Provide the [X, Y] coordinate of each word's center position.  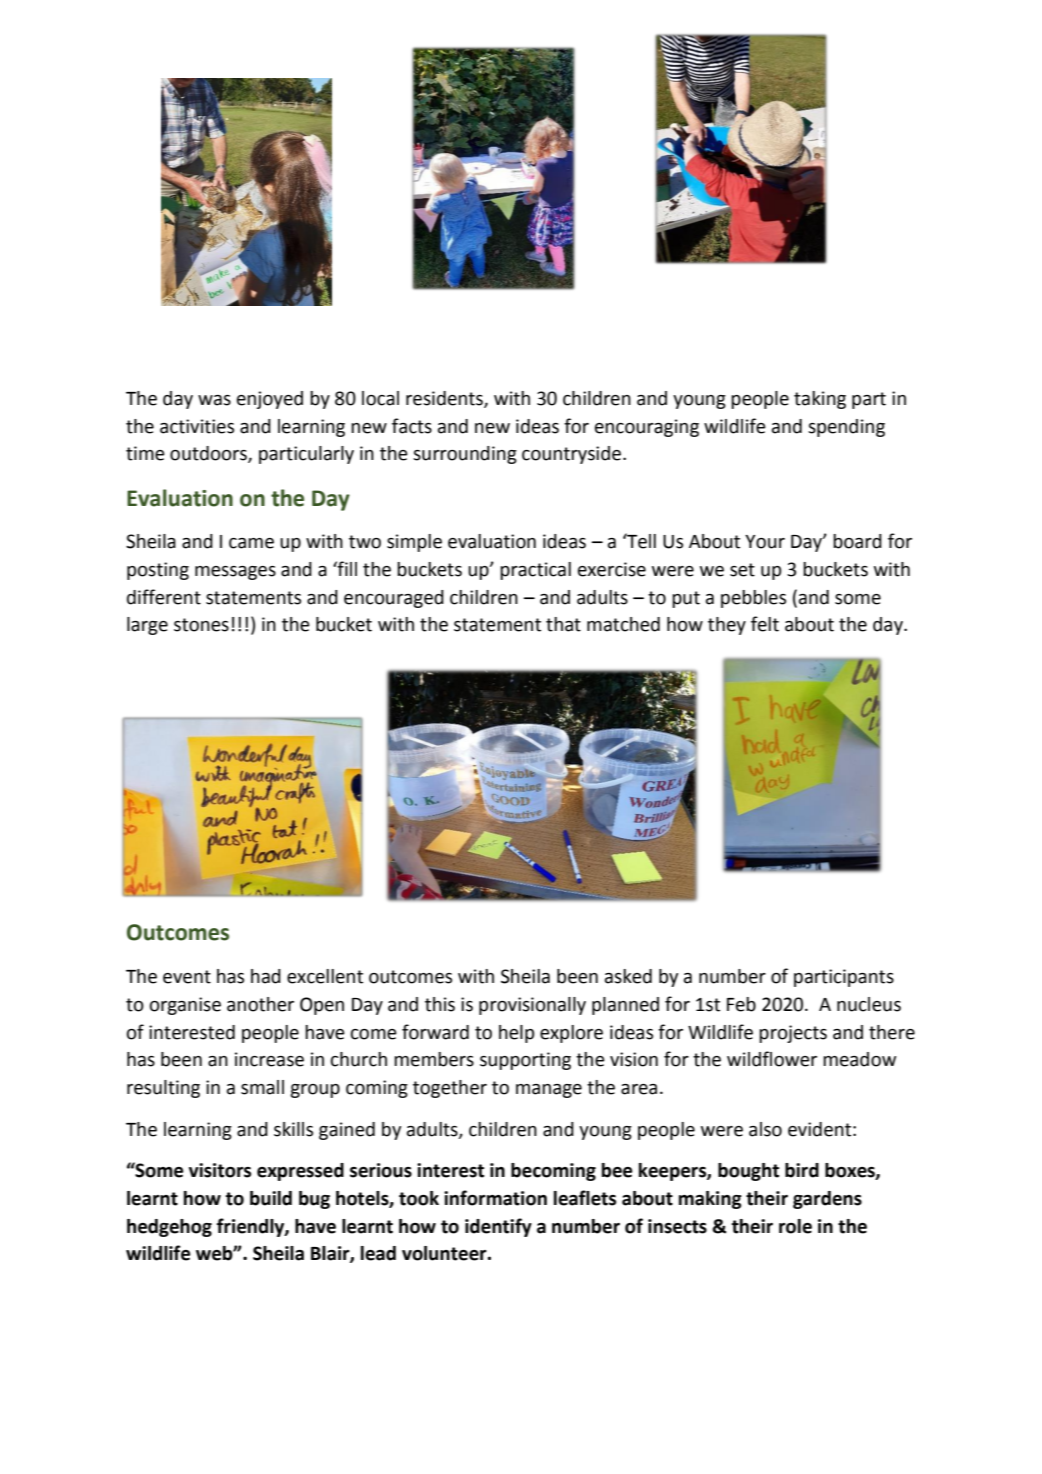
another [260, 1004]
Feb [741, 1004]
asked [628, 976]
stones [201, 625]
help [516, 1034]
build [271, 1198]
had [266, 976]
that [563, 624]
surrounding [465, 455]
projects [793, 1034]
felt [765, 624]
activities [197, 426]
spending [846, 428]
